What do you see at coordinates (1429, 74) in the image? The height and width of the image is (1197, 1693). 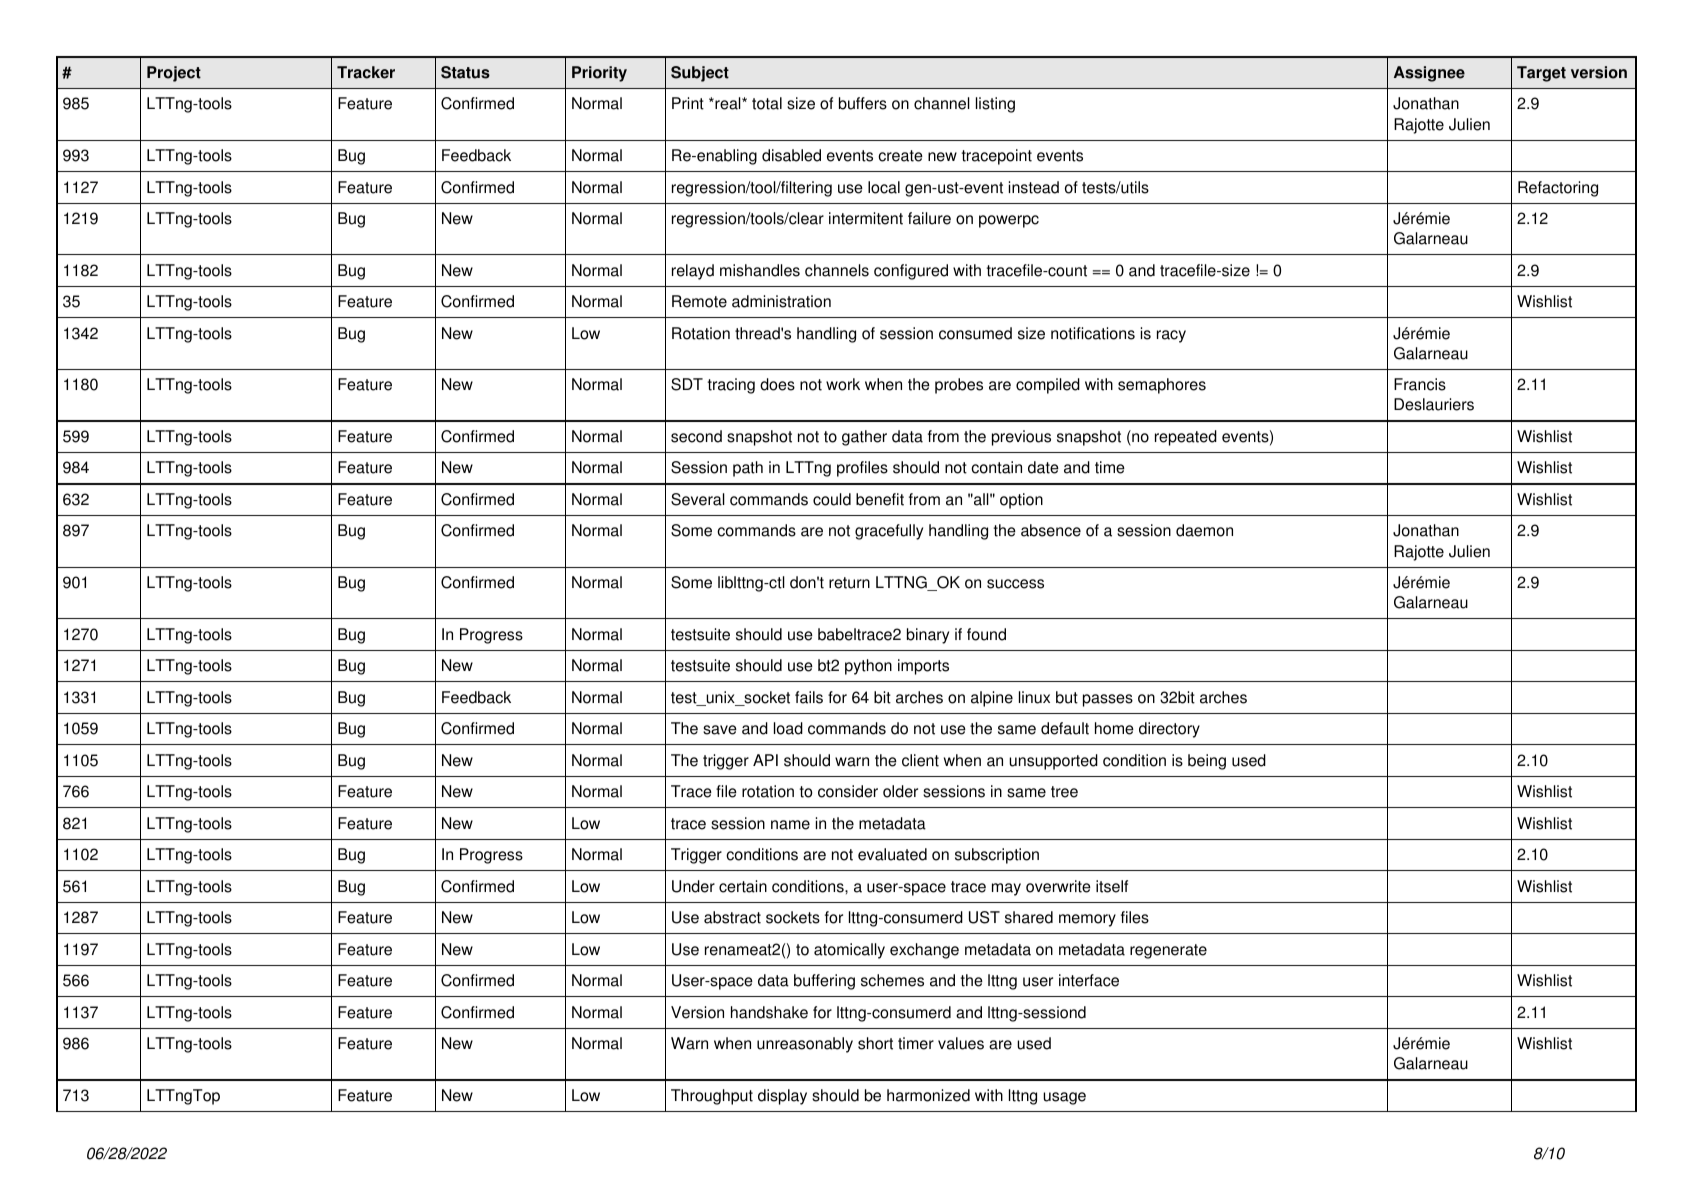 I see `Assignee` at bounding box center [1429, 74].
